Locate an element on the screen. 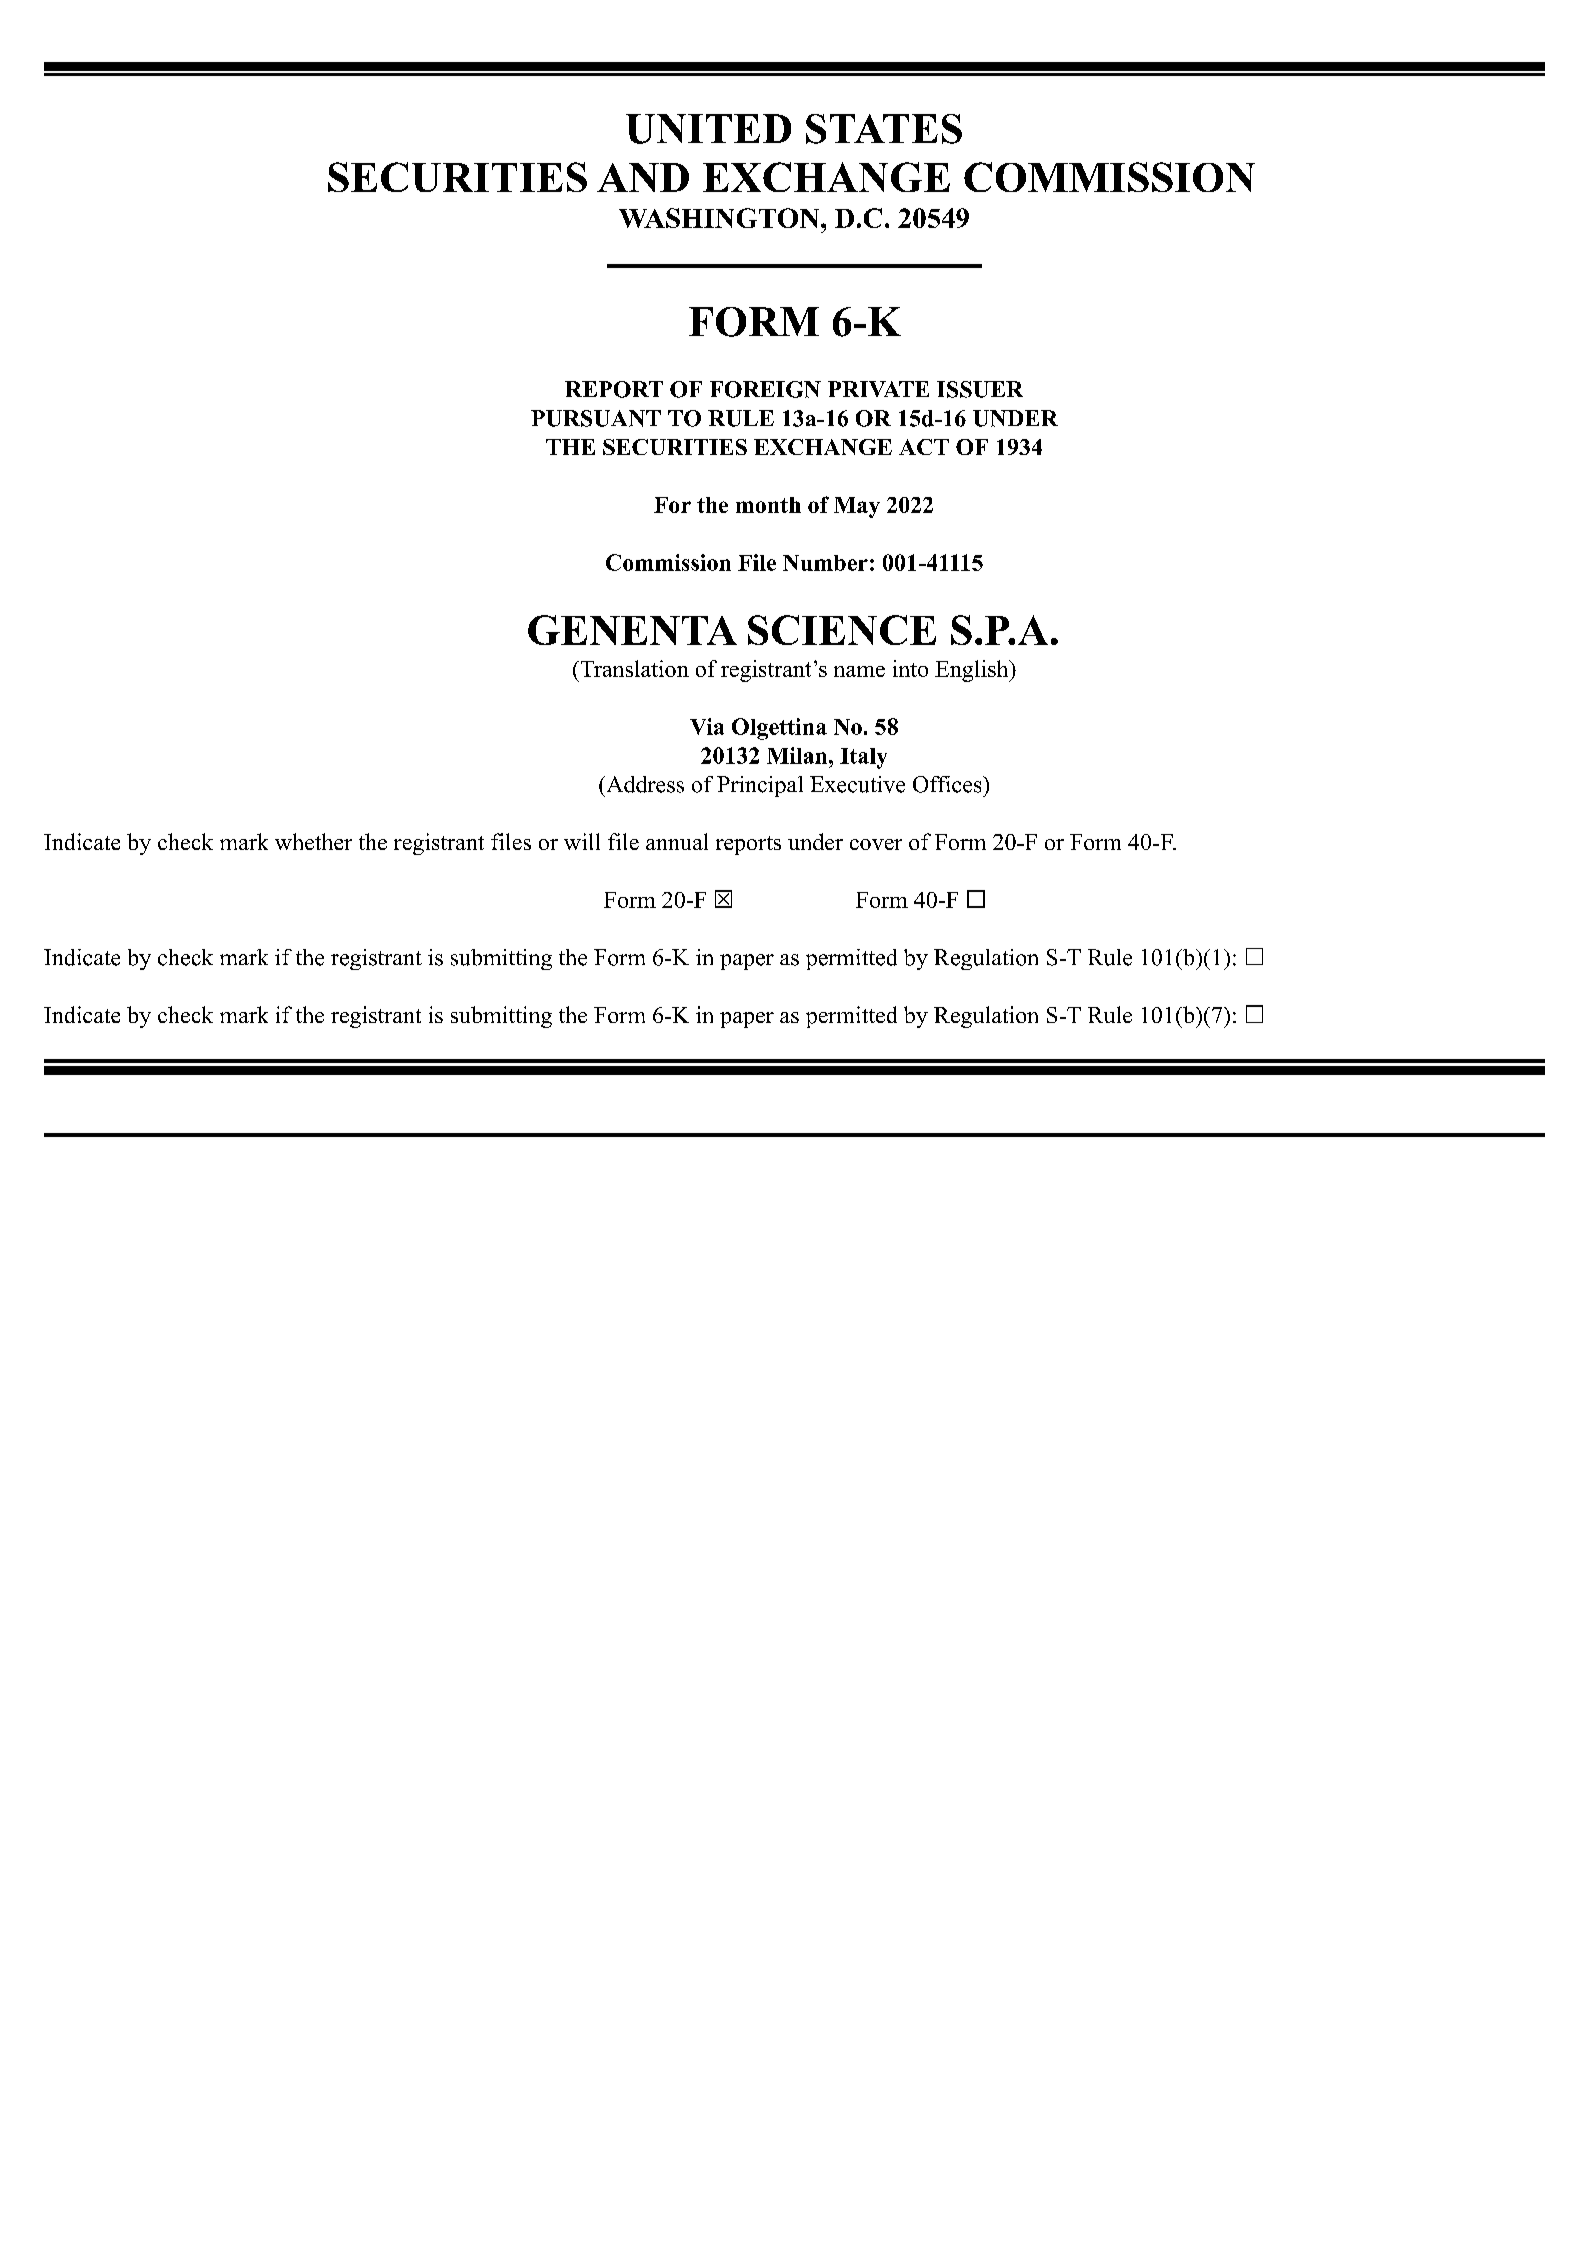  UNITED is located at coordinates (708, 129).
